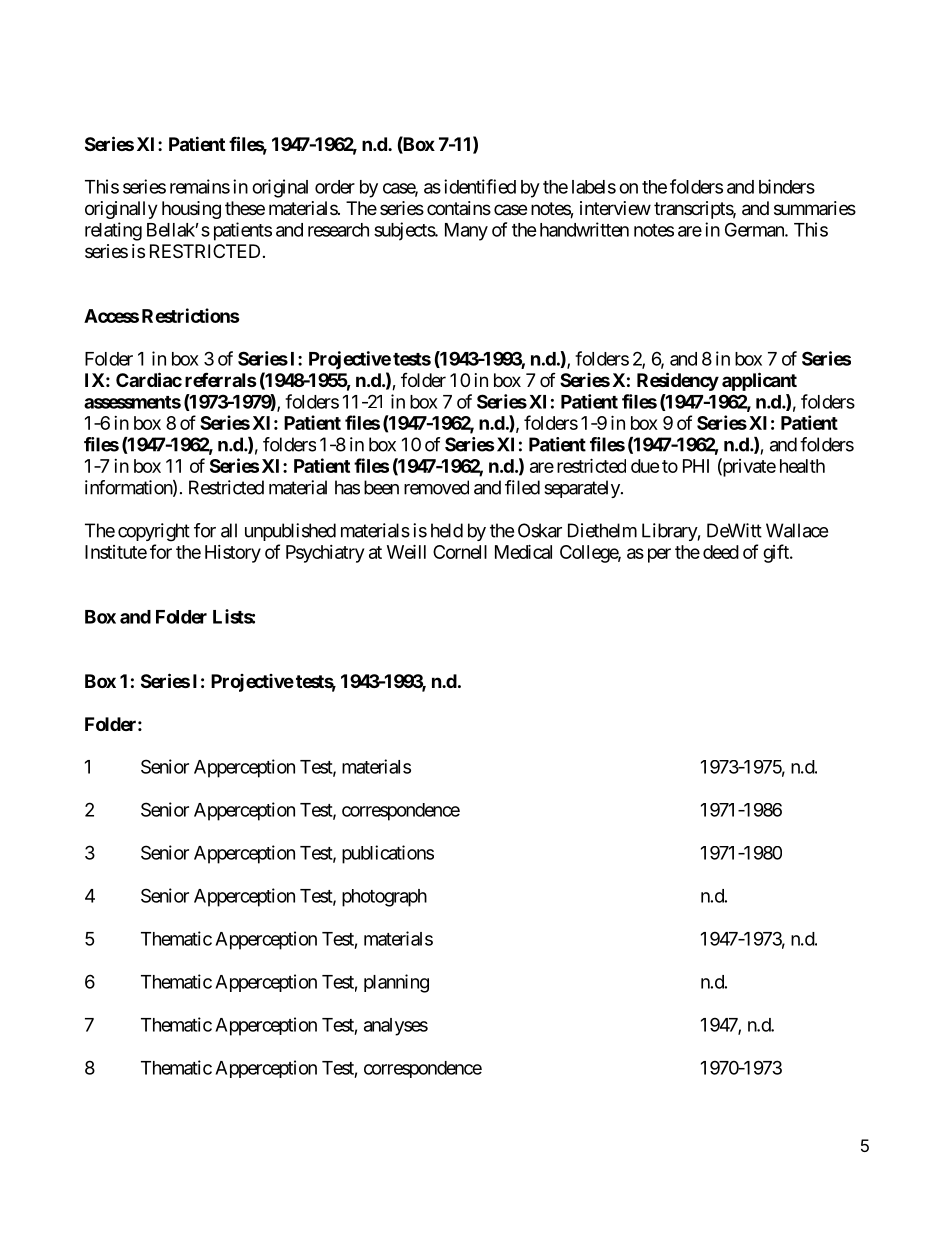 The height and width of the page is (1233, 952). I want to click on housing, so click(191, 210).
